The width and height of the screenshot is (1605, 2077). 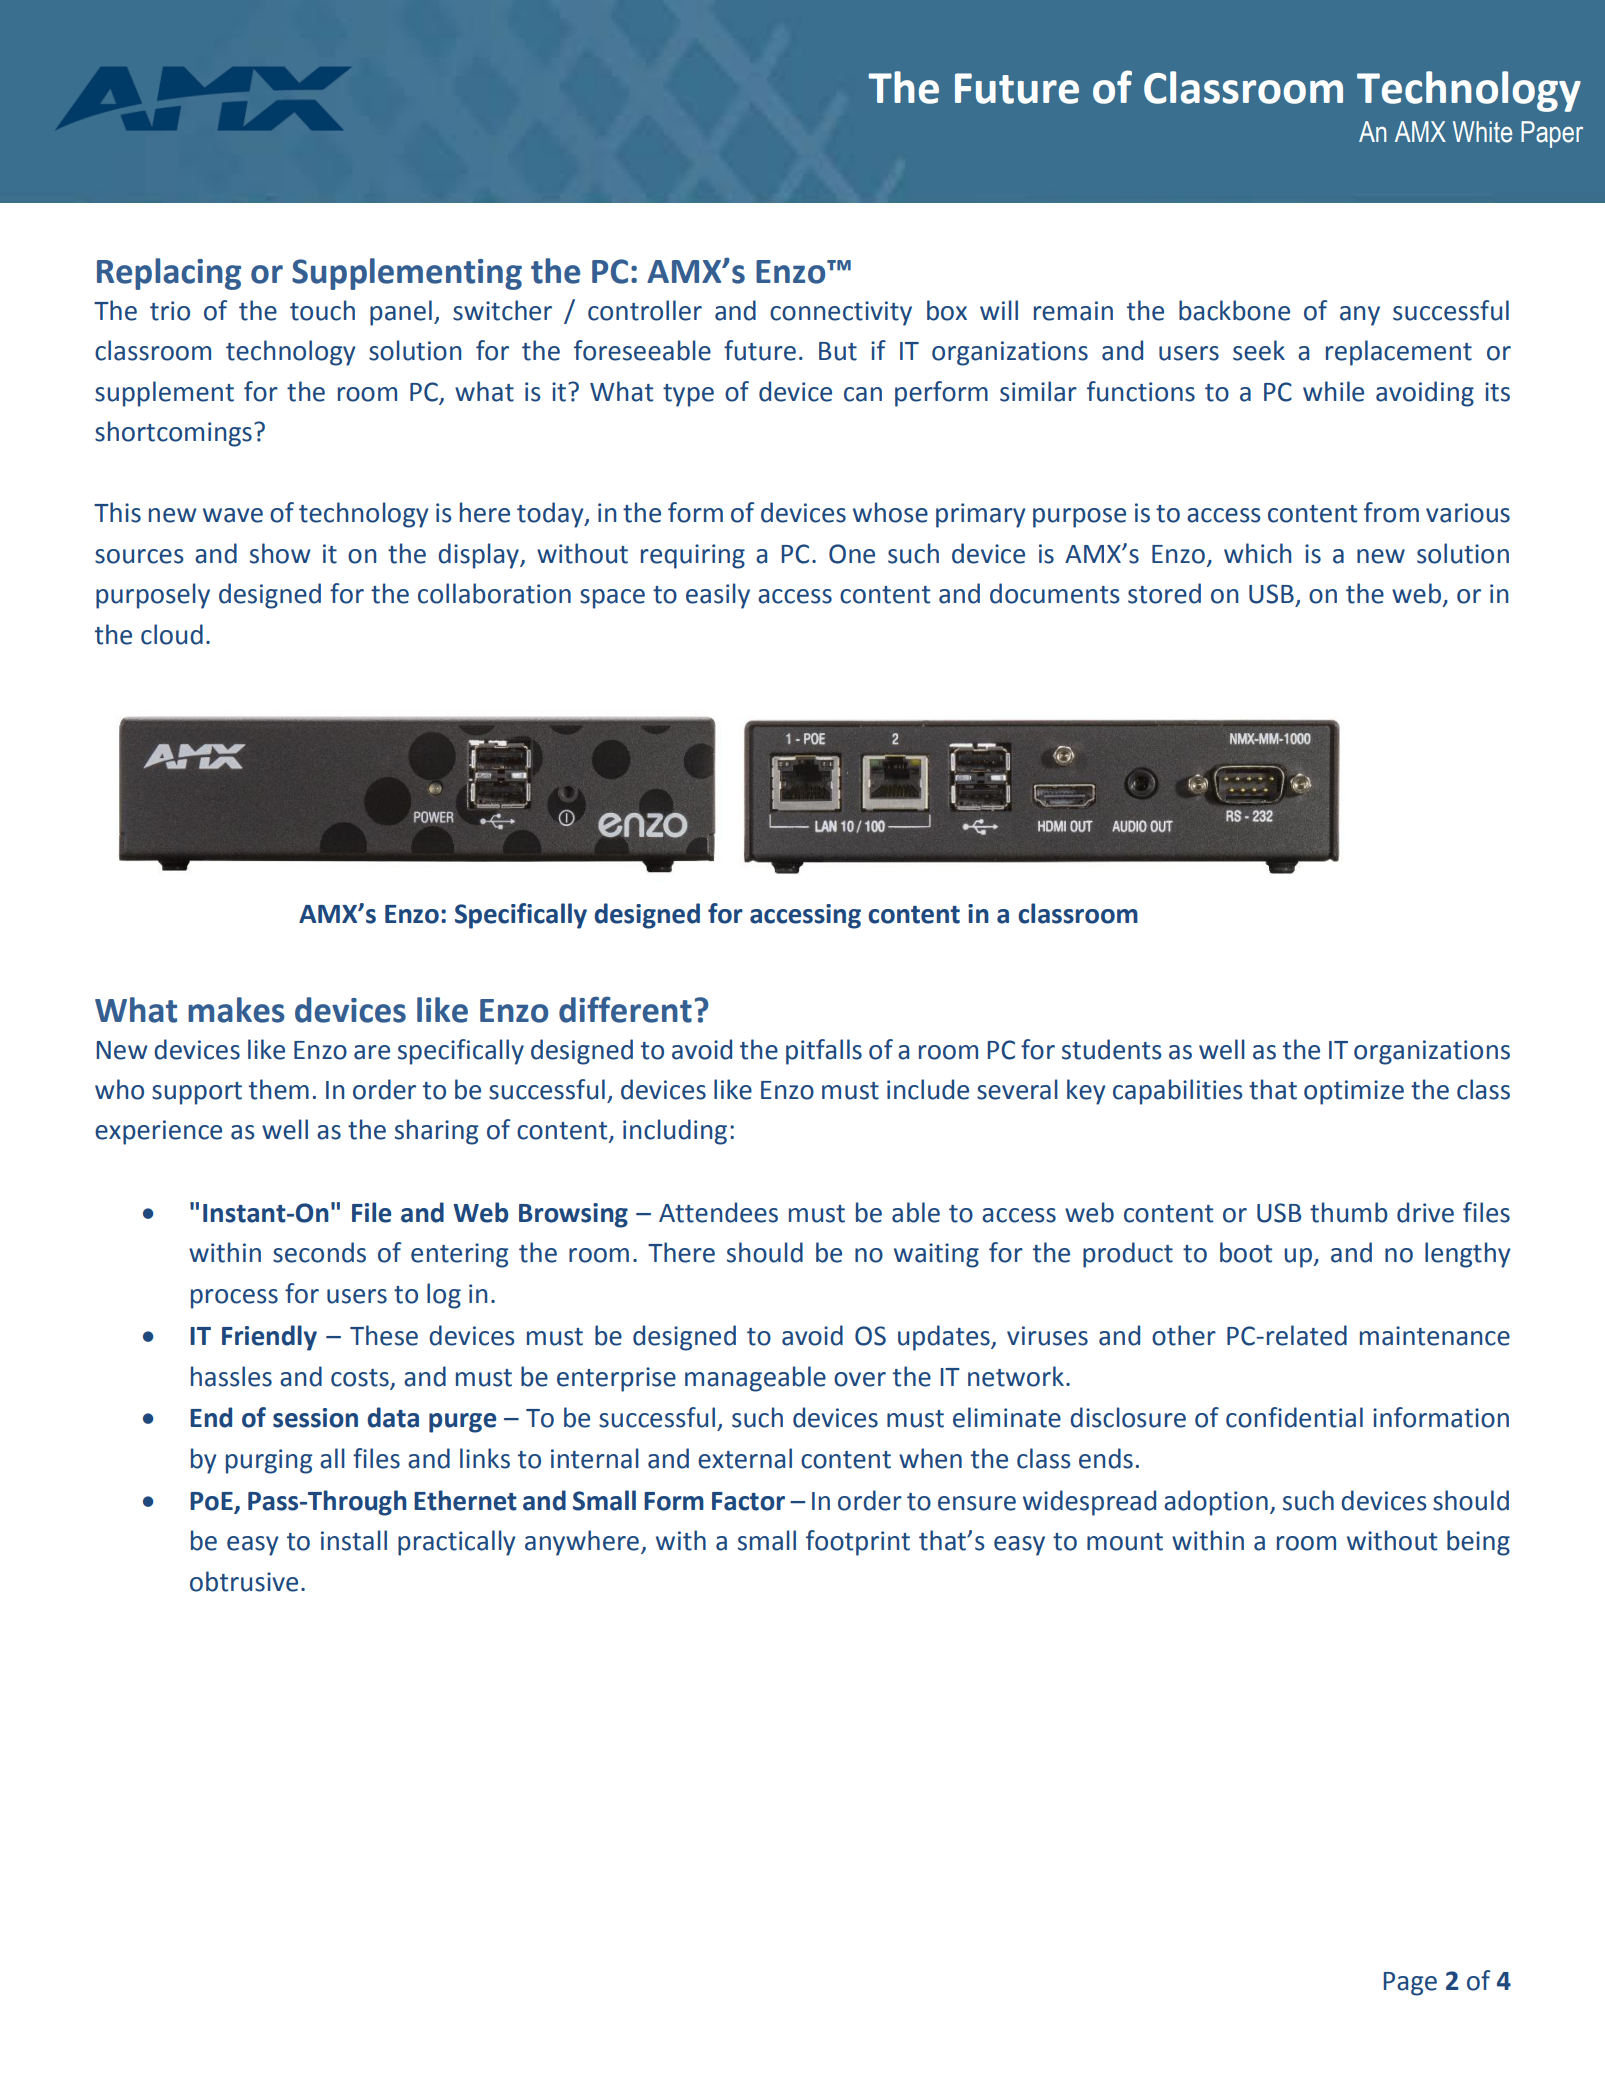 What do you see at coordinates (1410, 1984) in the screenshot?
I see `Page` at bounding box center [1410, 1984].
